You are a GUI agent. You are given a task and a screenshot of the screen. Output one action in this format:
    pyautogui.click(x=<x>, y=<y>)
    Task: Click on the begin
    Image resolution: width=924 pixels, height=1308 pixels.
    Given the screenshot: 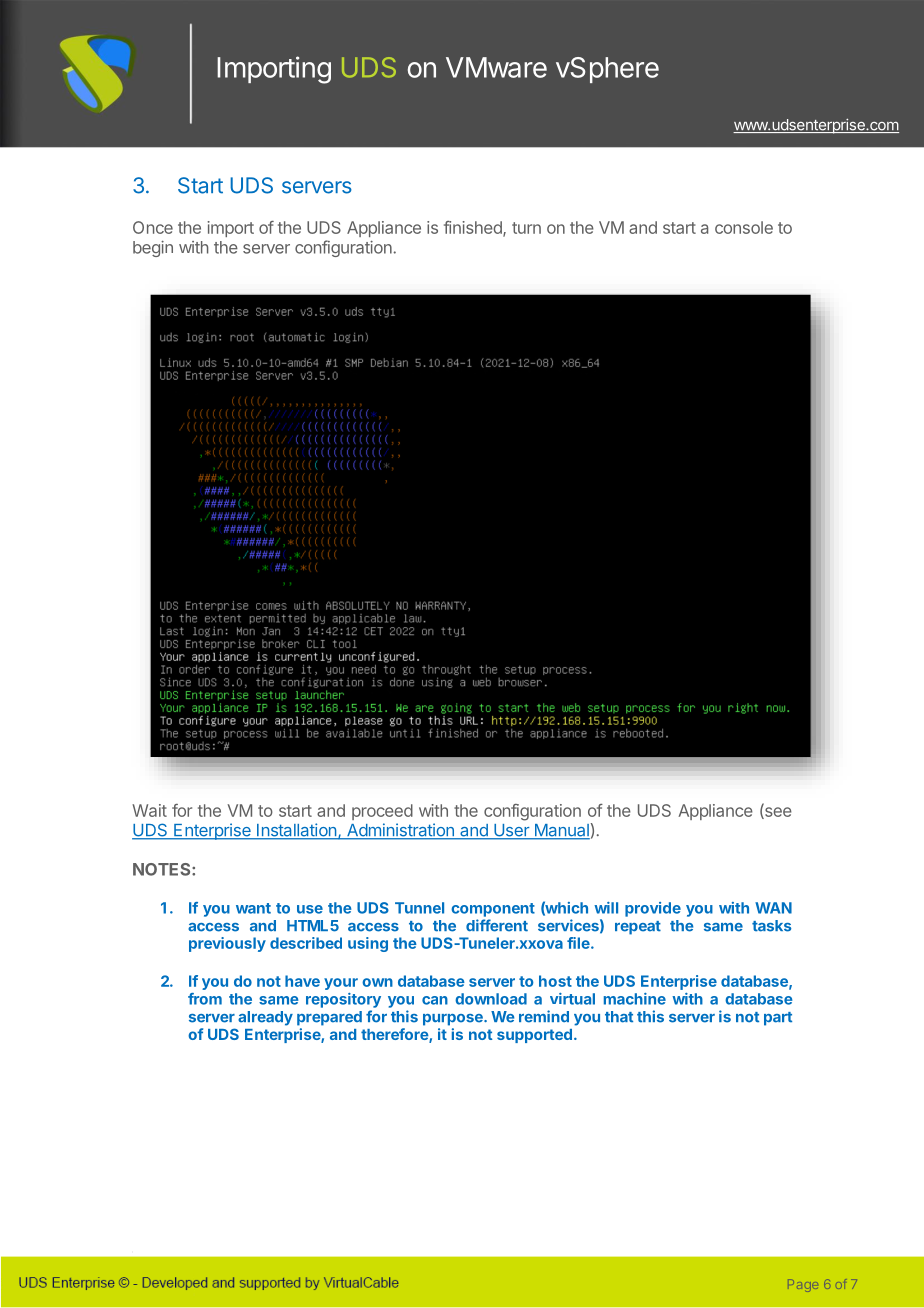 What is the action you would take?
    pyautogui.click(x=153, y=249)
